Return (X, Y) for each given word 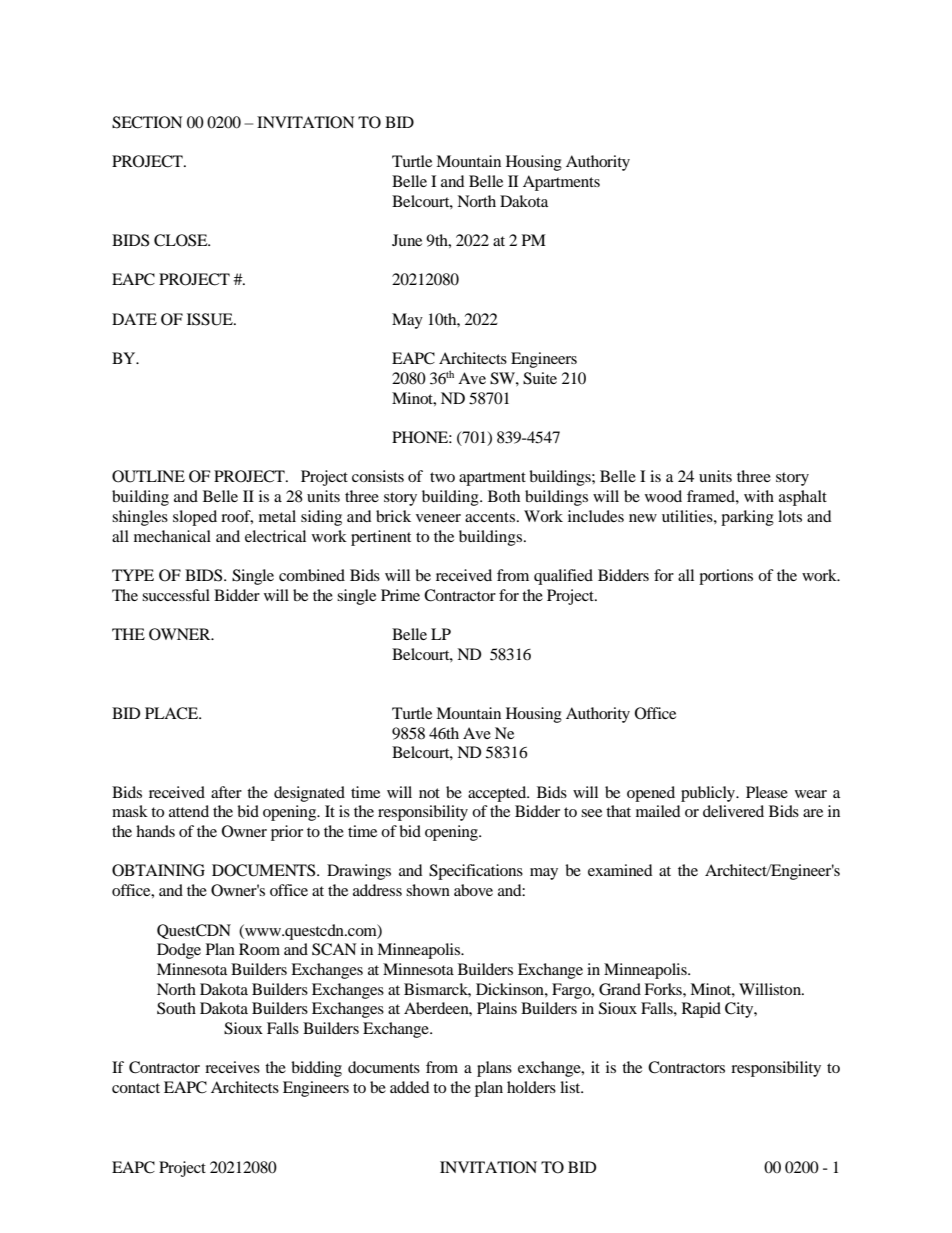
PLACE (173, 713)
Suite (540, 378)
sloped (195, 518)
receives (232, 1067)
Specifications (476, 872)
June (407, 240)
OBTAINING (158, 870)
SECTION (147, 122)
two (442, 477)
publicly (709, 794)
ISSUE (211, 319)
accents (491, 517)
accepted (498, 794)
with (759, 496)
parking (747, 518)
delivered (733, 811)
